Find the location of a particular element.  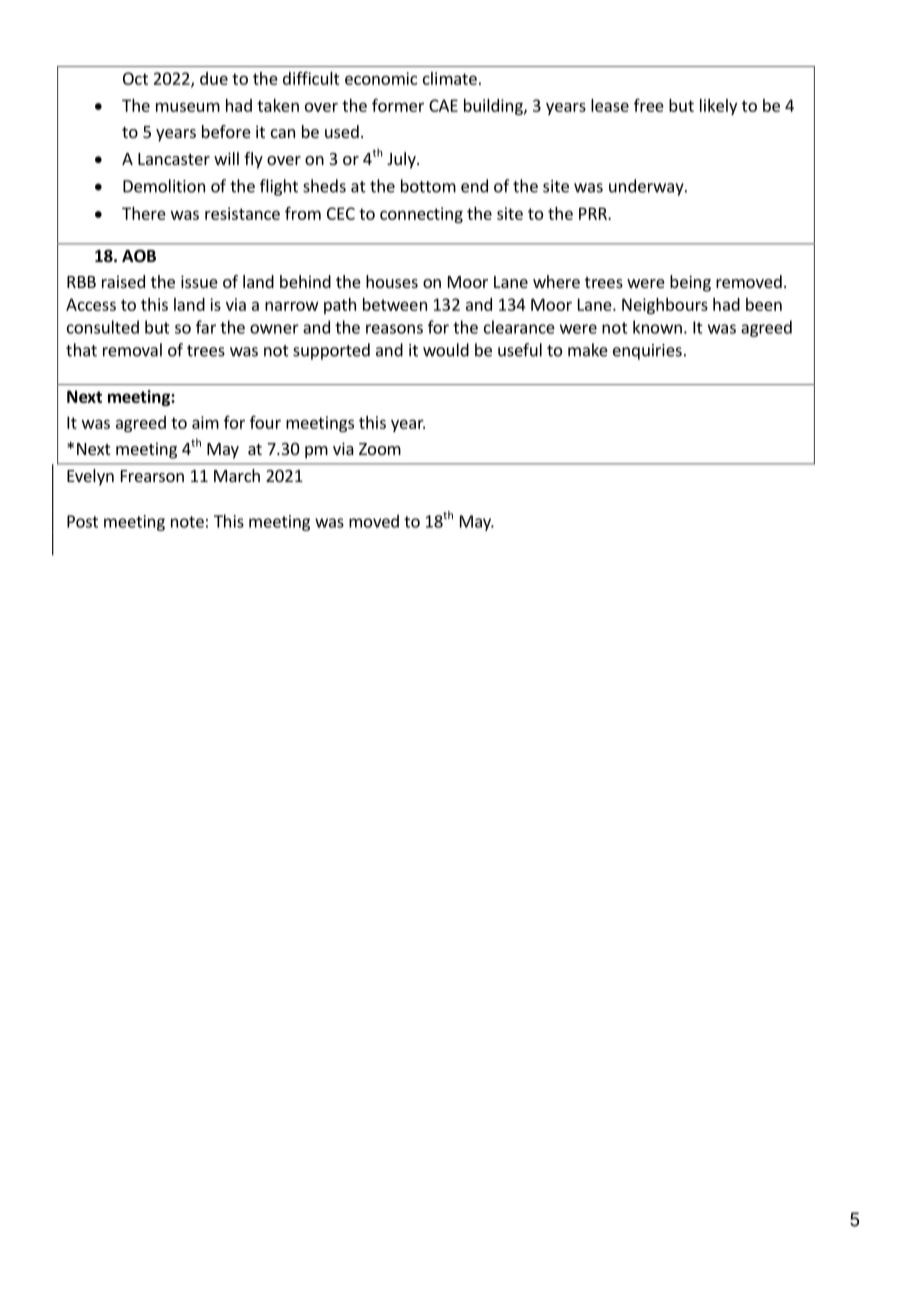

Oct is located at coordinates (135, 78).
